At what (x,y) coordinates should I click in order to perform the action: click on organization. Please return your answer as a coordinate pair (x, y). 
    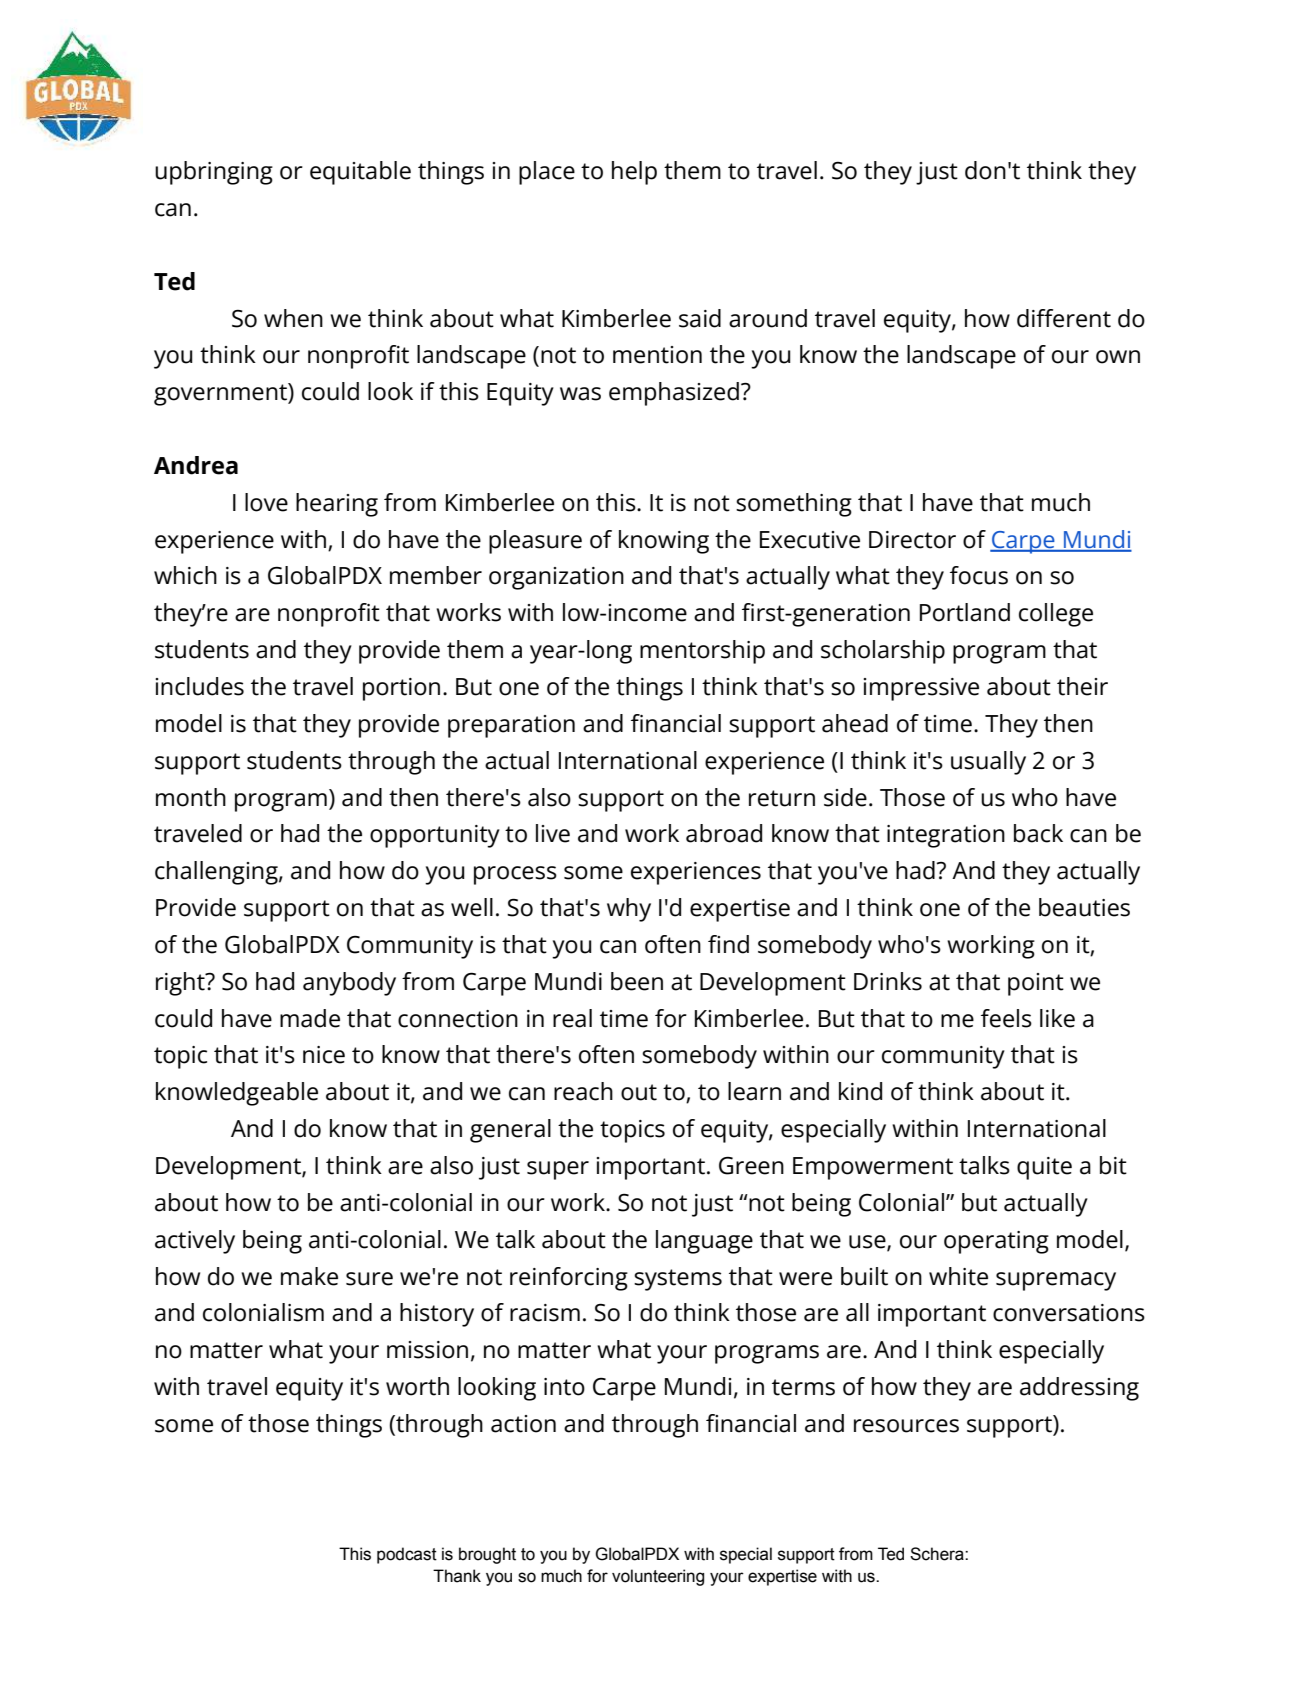
    Looking at the image, I should click on (556, 578).
